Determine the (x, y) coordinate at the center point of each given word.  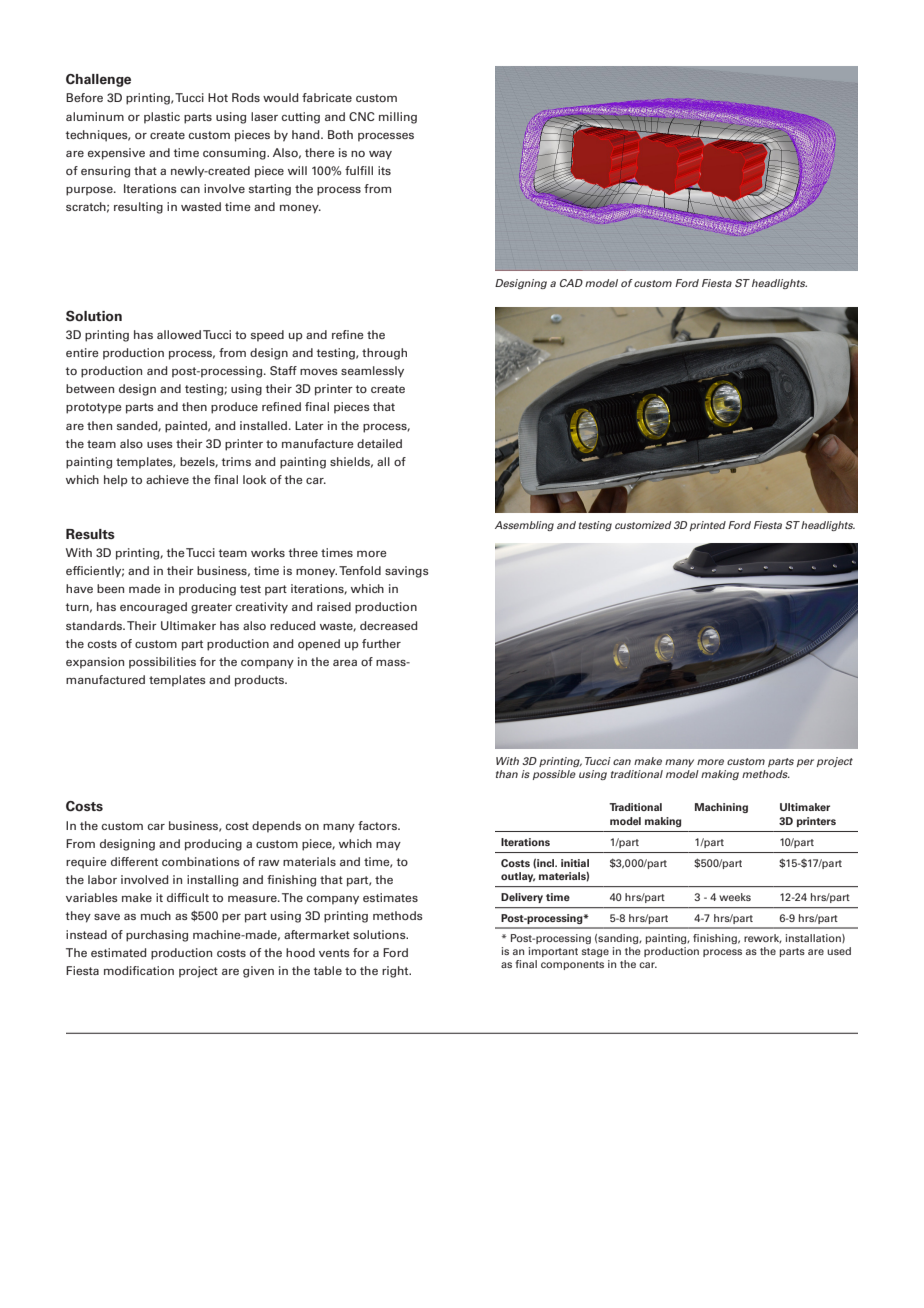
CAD (571, 283)
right (396, 972)
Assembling (524, 526)
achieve (167, 479)
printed (708, 526)
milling (398, 118)
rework (763, 938)
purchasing (157, 936)
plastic (162, 118)
